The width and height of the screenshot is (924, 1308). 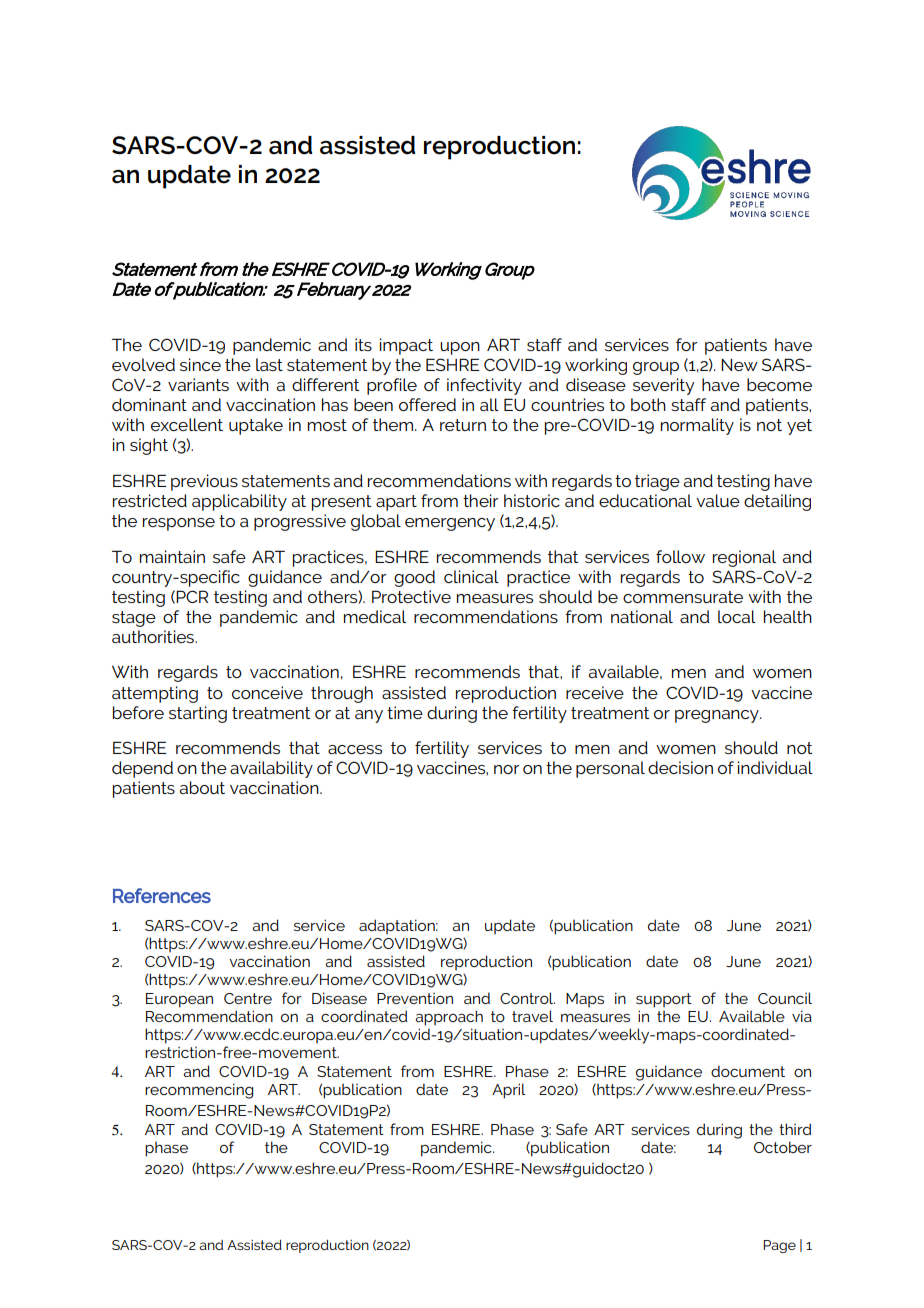 What do you see at coordinates (509, 1091) in the screenshot?
I see `April` at bounding box center [509, 1091].
